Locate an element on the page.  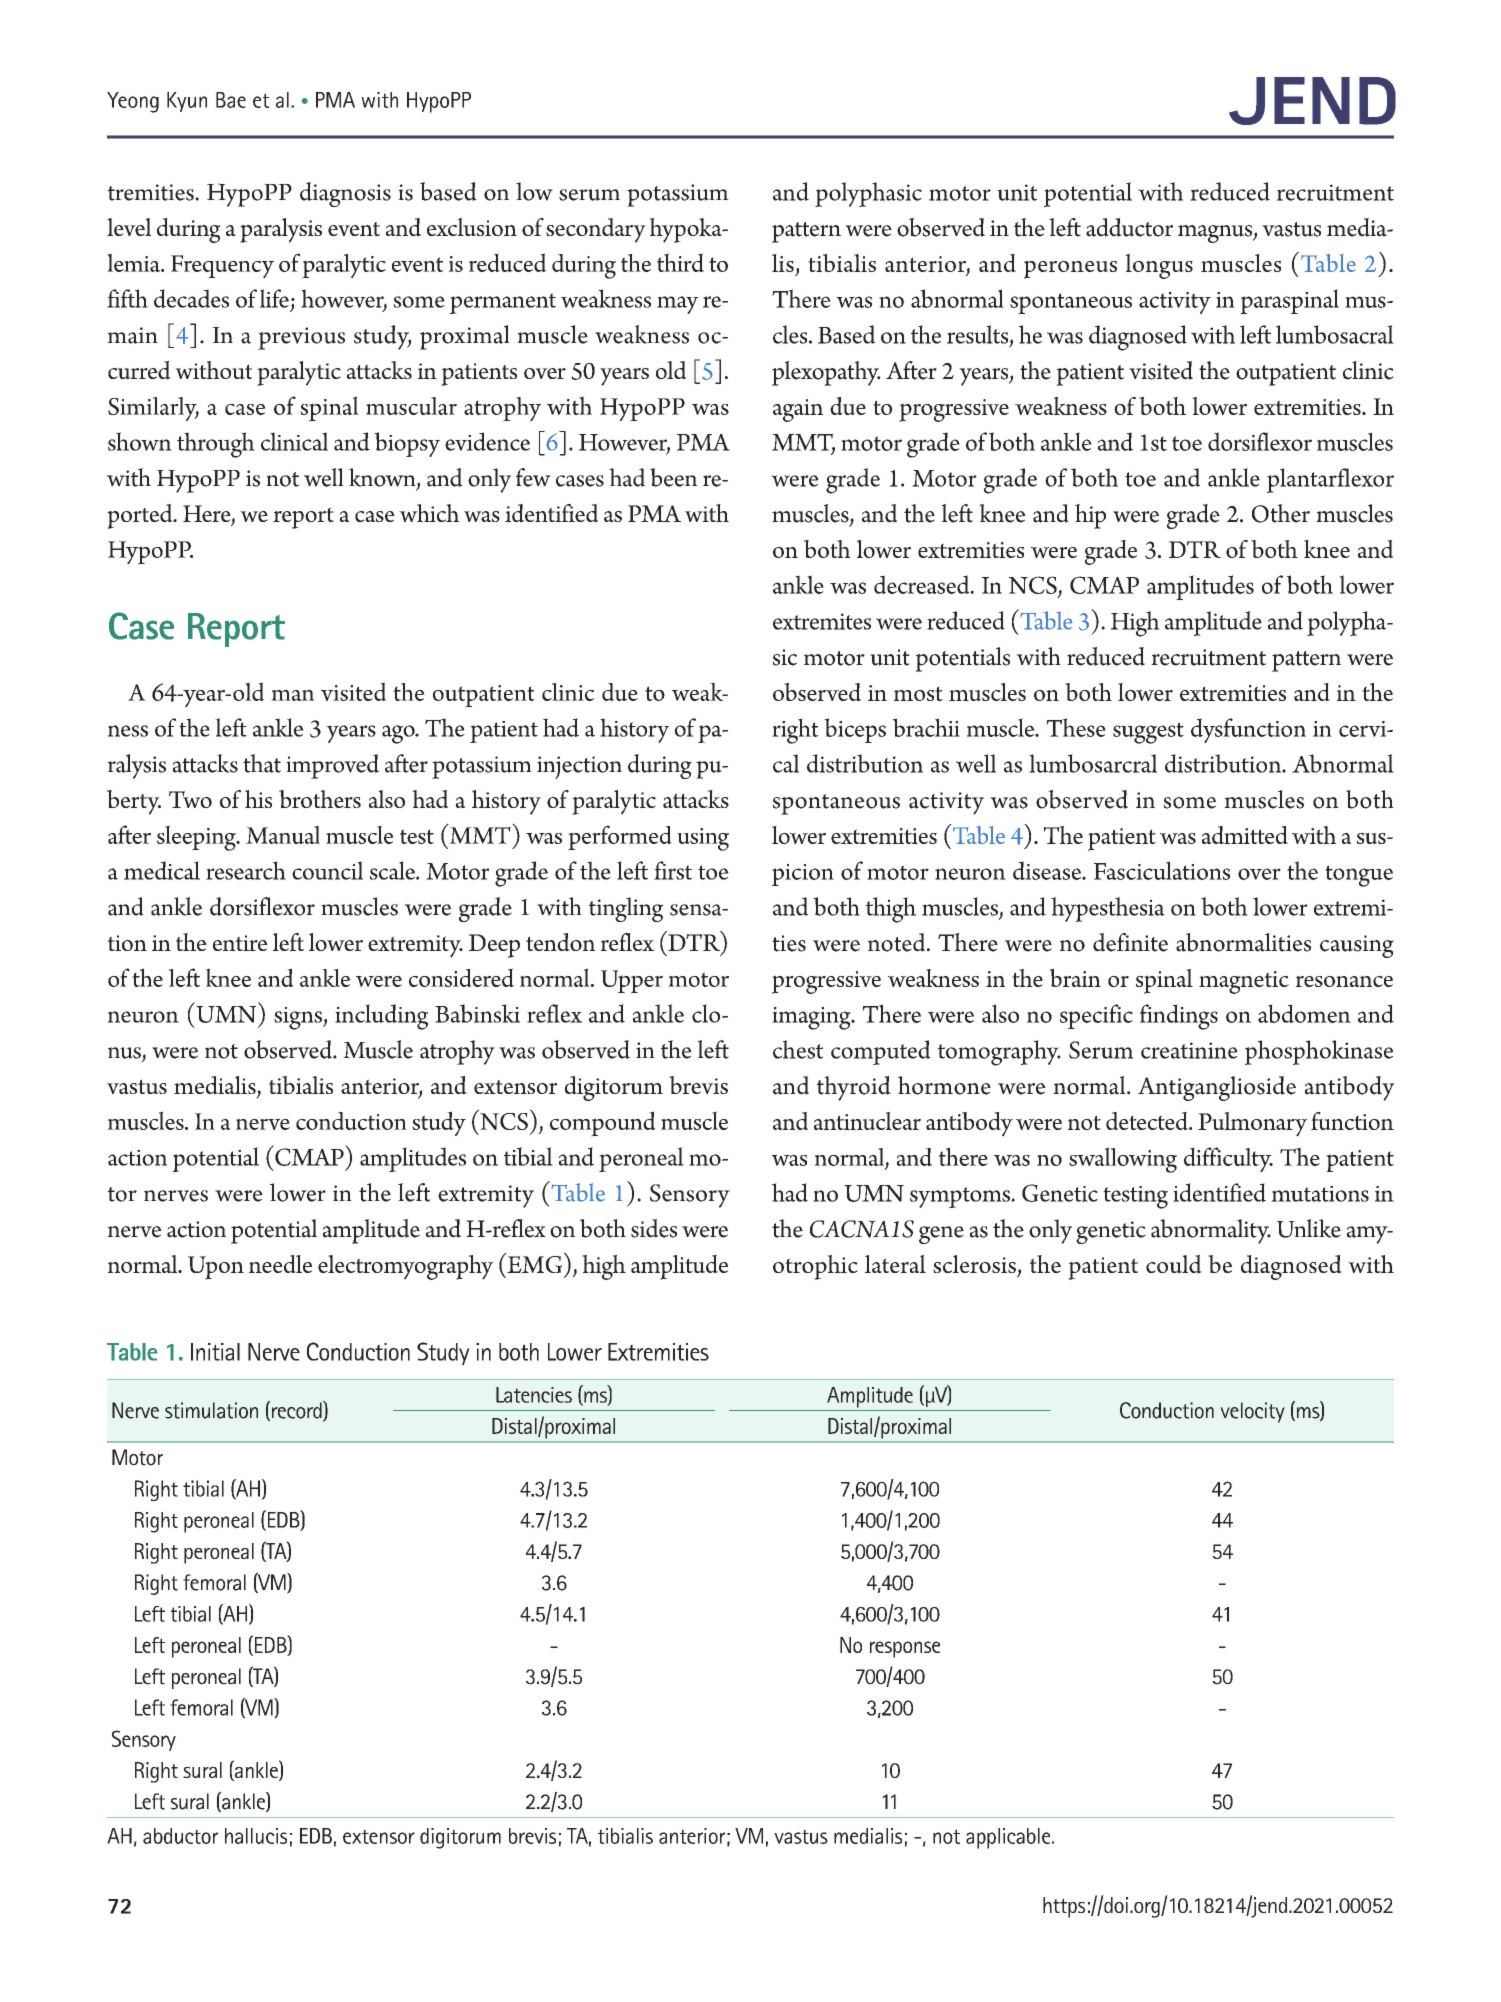
Upon is located at coordinates (216, 1268).
